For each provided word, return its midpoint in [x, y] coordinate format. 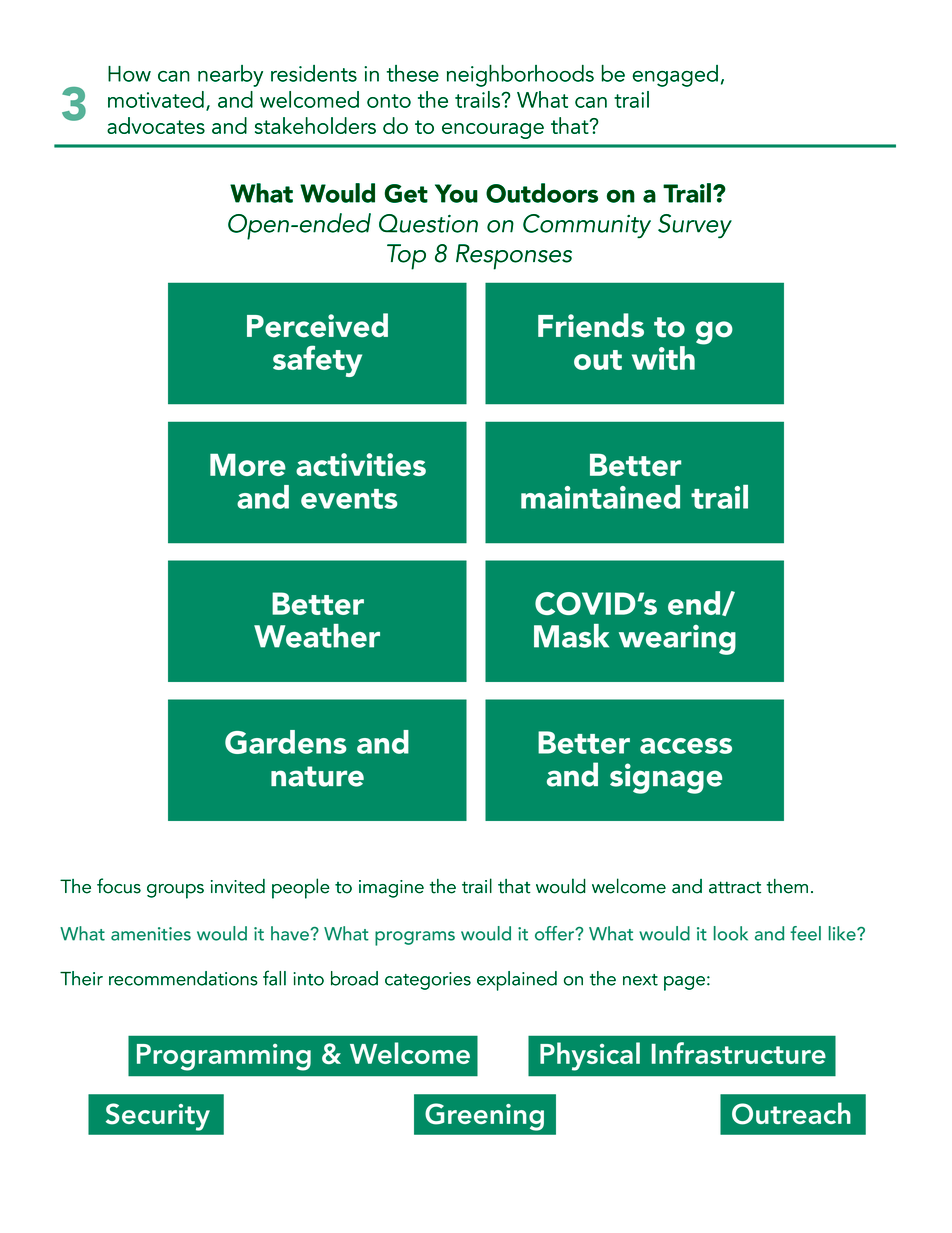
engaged [675, 76]
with [663, 358]
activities [361, 464]
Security [158, 1117]
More [248, 465]
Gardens [286, 742]
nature [317, 776]
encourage [493, 131]
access [686, 746]
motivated [156, 99]
